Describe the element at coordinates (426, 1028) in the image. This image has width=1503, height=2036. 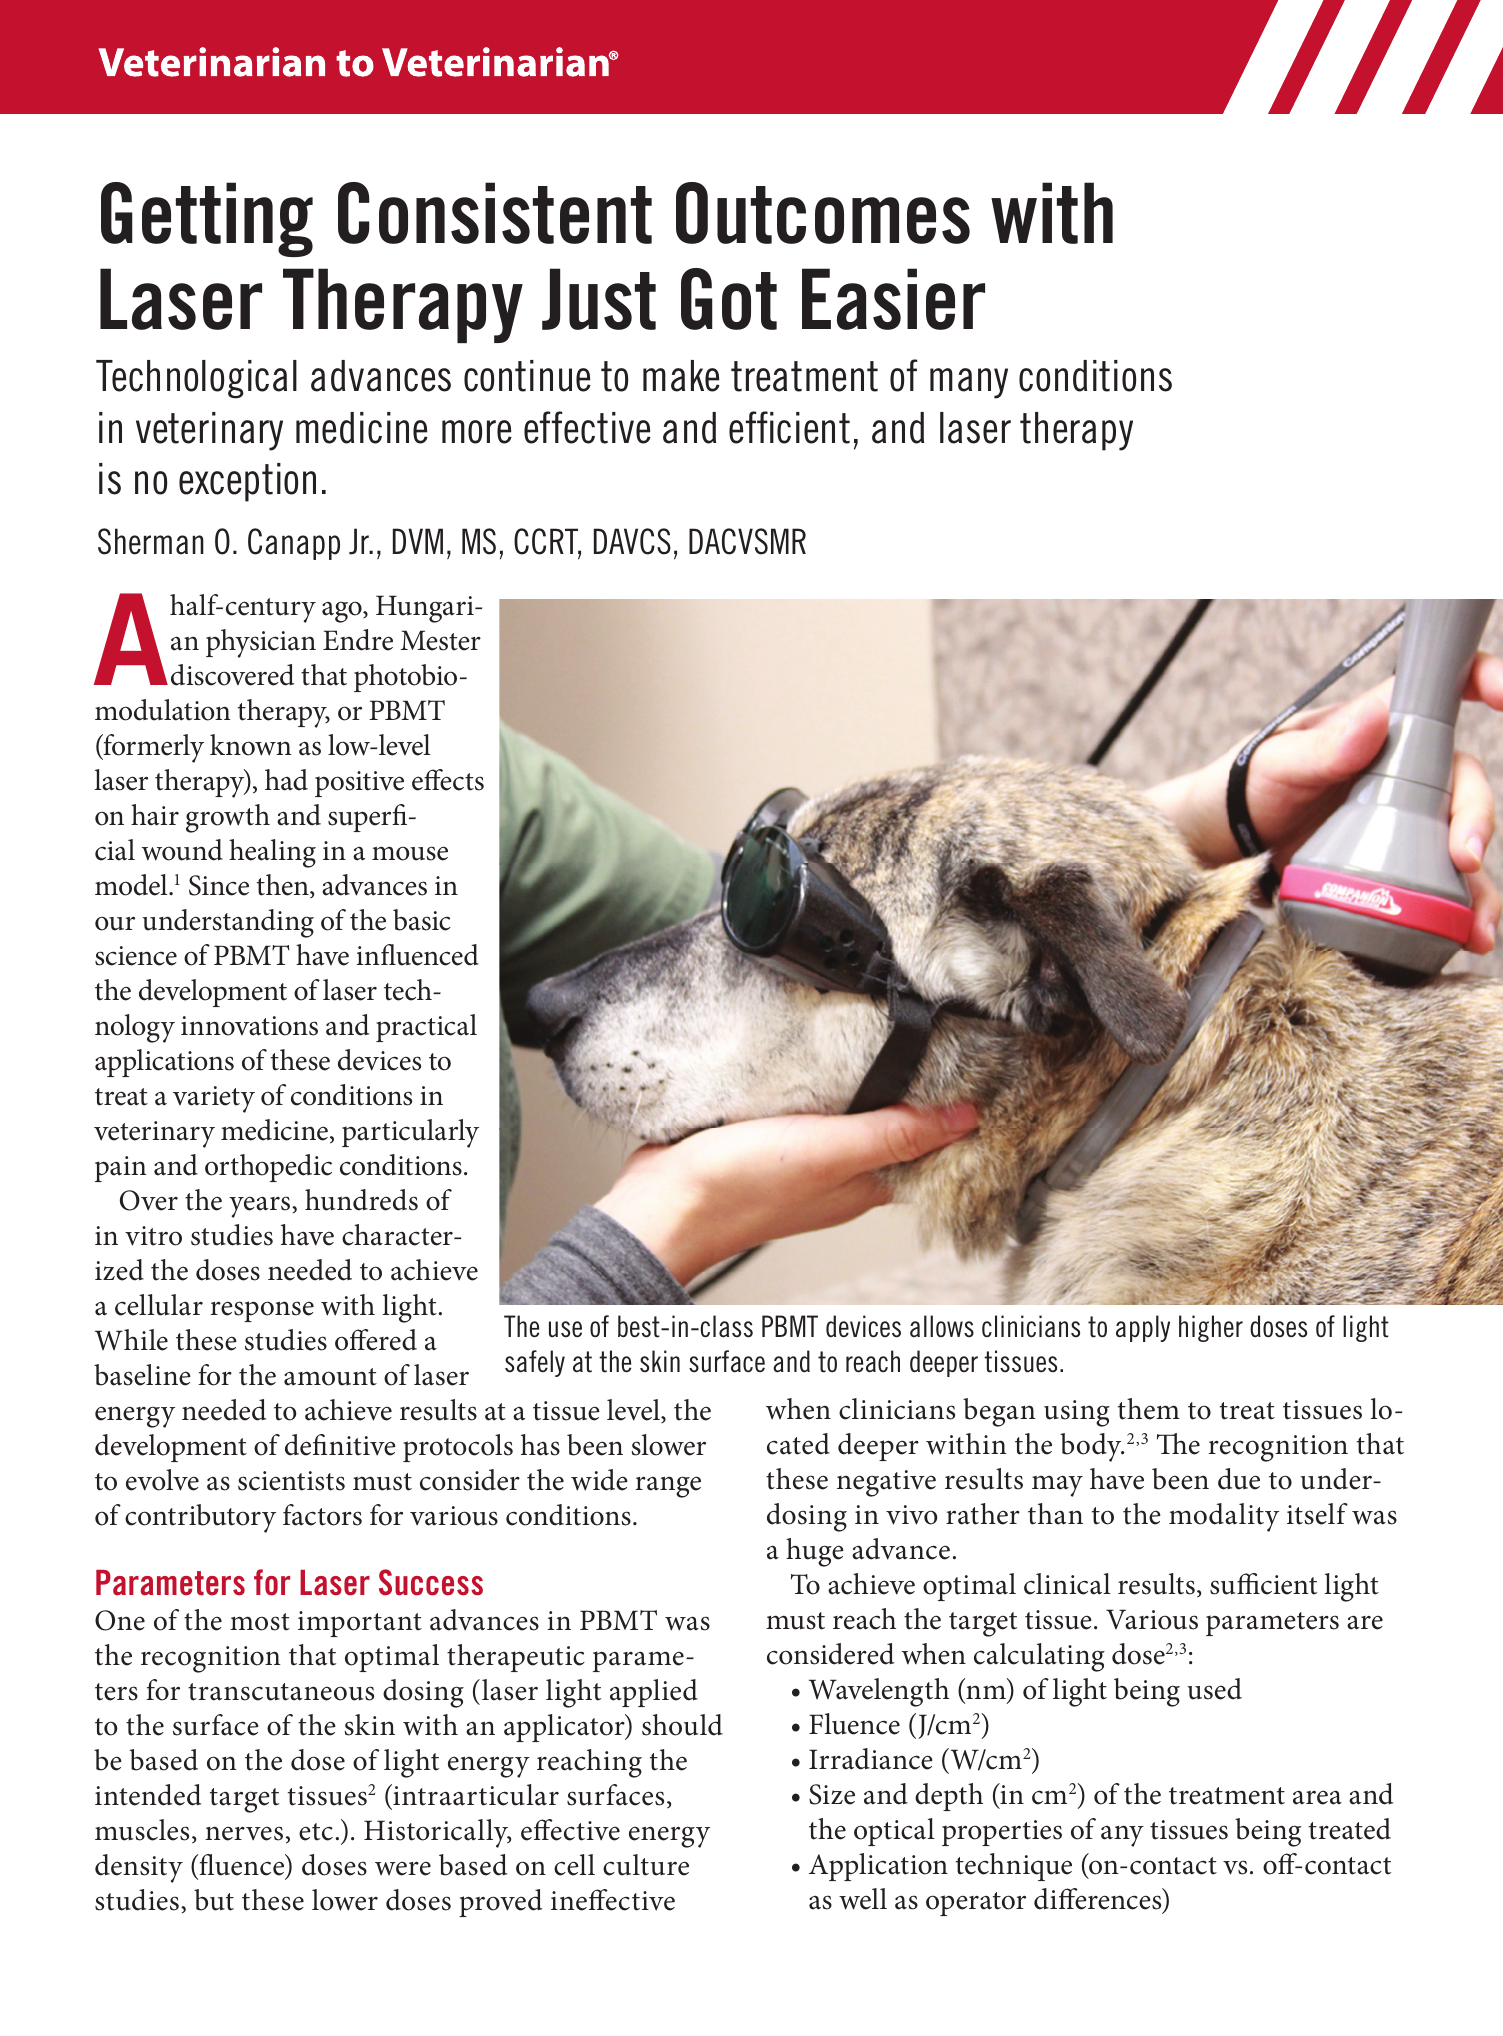
I see `practical` at that location.
